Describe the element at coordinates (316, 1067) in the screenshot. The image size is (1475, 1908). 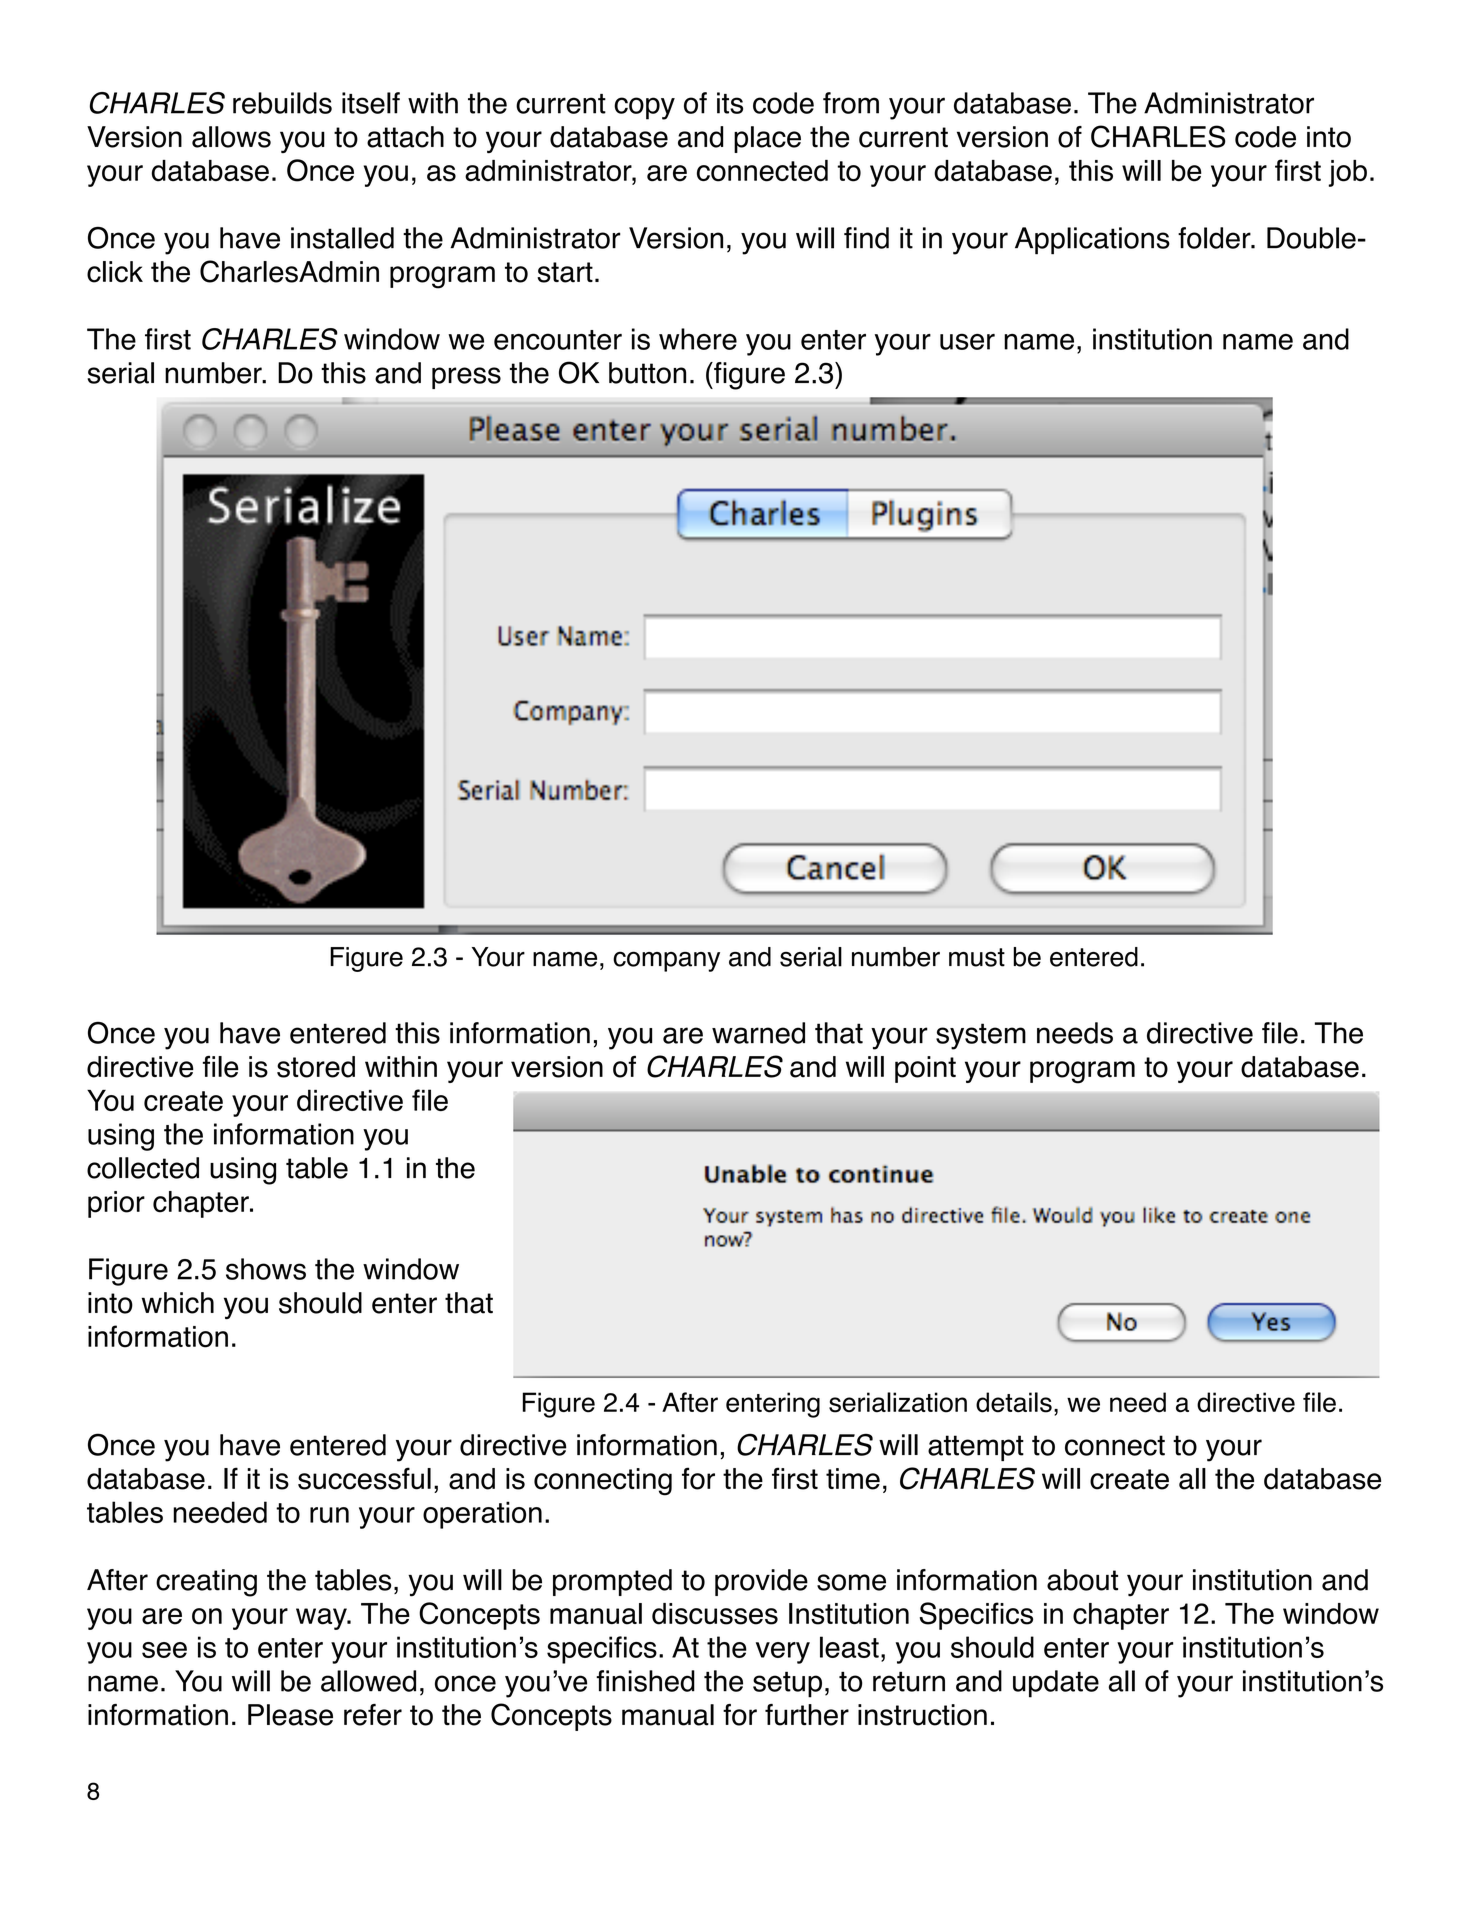
I see `stored` at that location.
